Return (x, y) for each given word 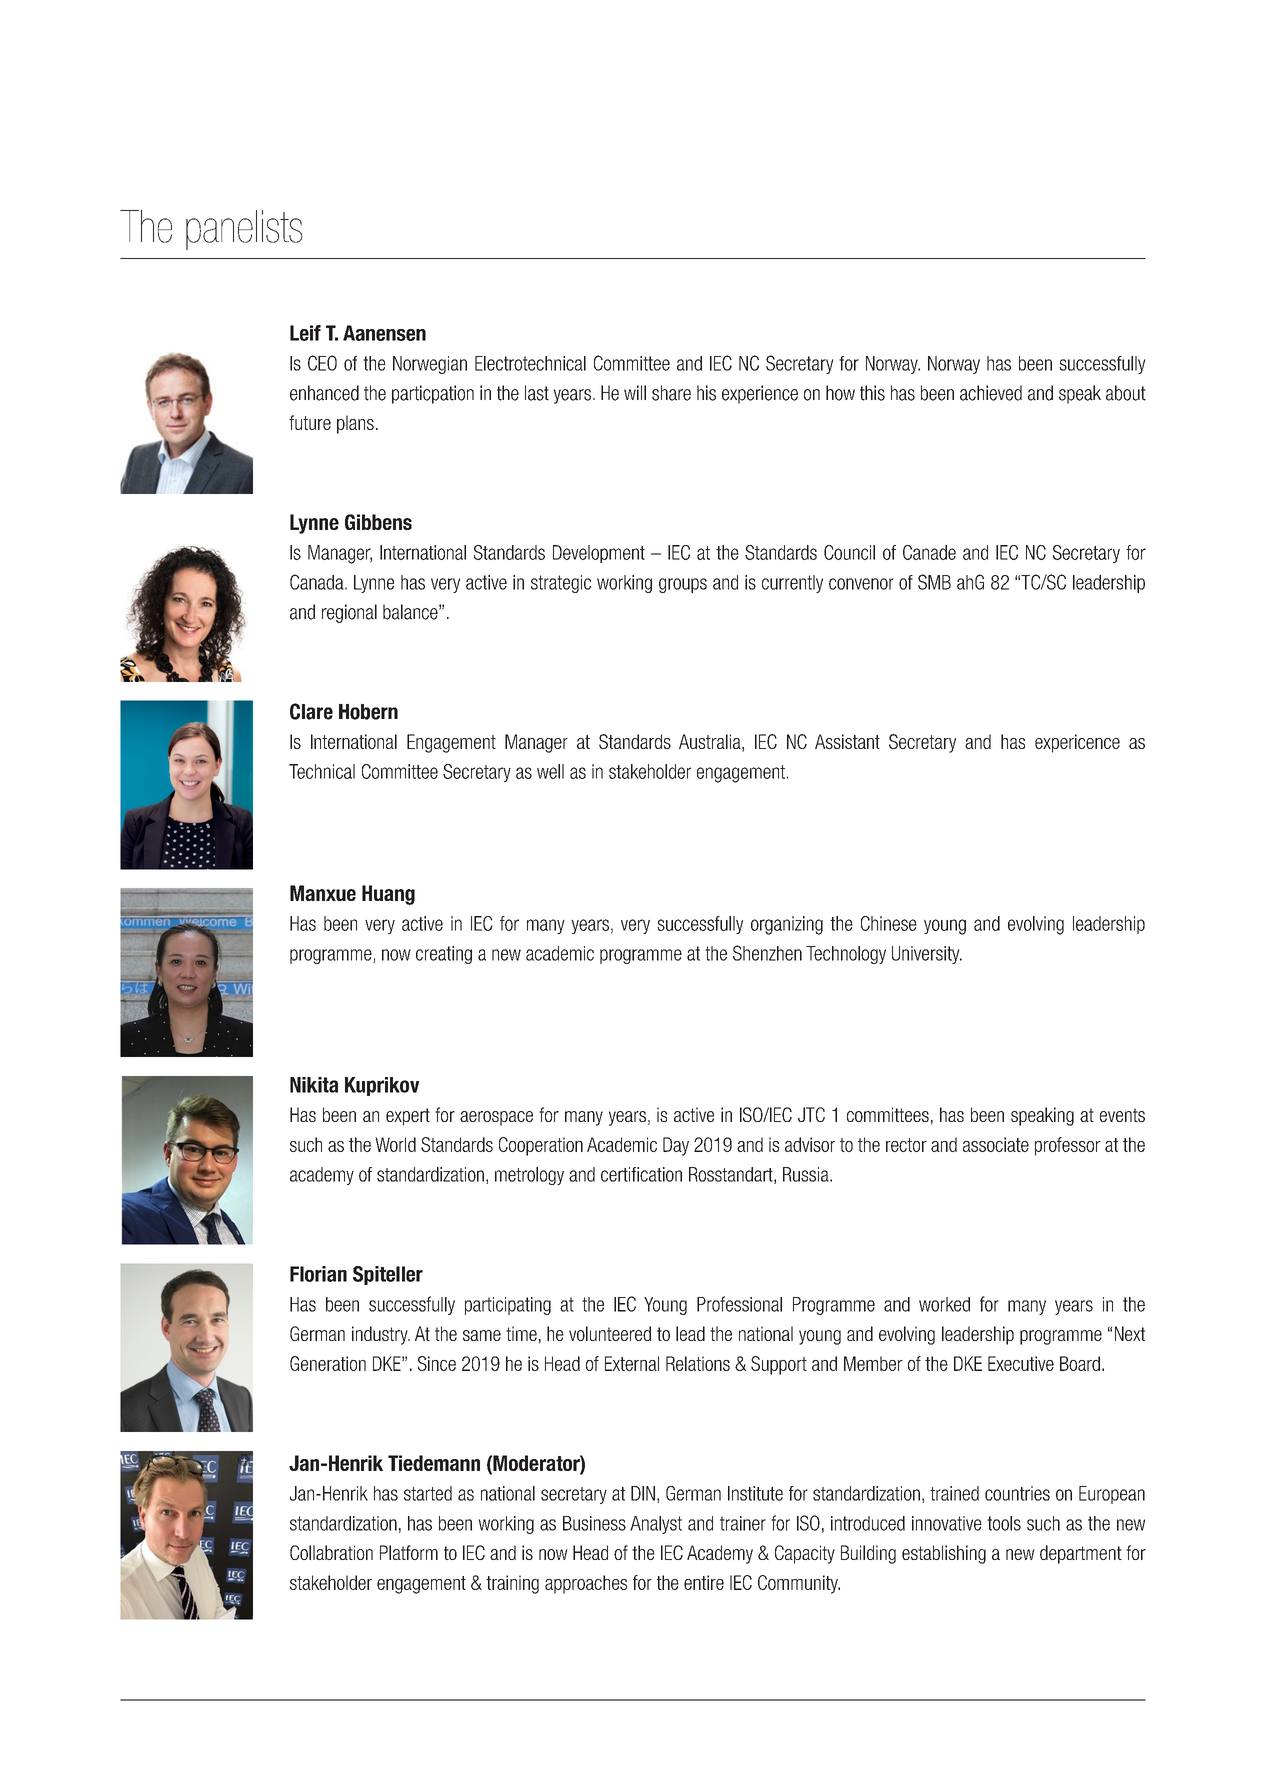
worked (944, 1304)
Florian (318, 1274)
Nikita (314, 1085)
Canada (318, 582)
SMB (934, 582)
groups (683, 585)
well (550, 771)
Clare (311, 711)
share (671, 393)
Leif (305, 333)
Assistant (847, 741)
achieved (991, 393)
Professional (739, 1304)
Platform (409, 1552)
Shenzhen (767, 953)
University (927, 955)
